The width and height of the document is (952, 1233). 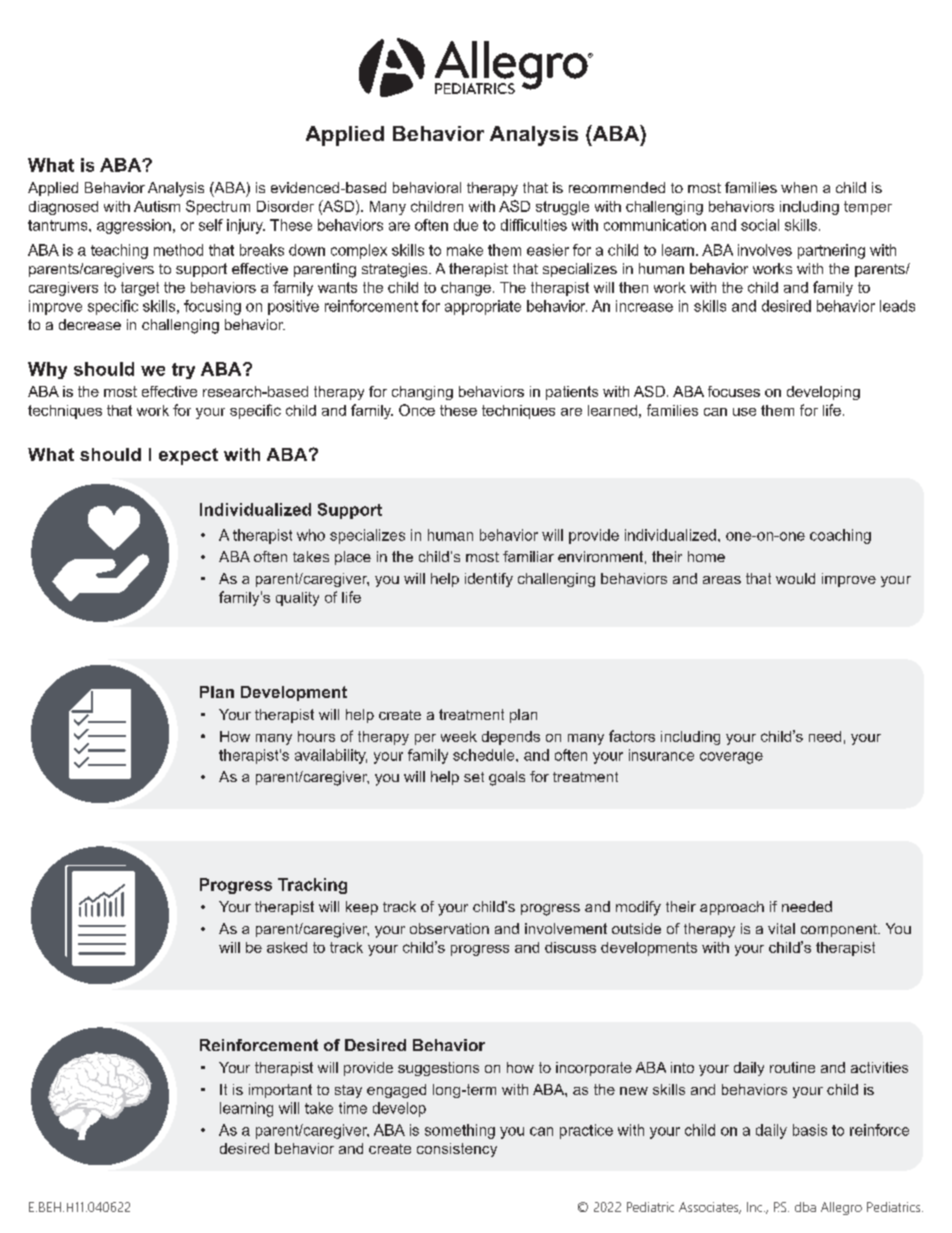 I want to click on coaching, so click(x=840, y=536).
